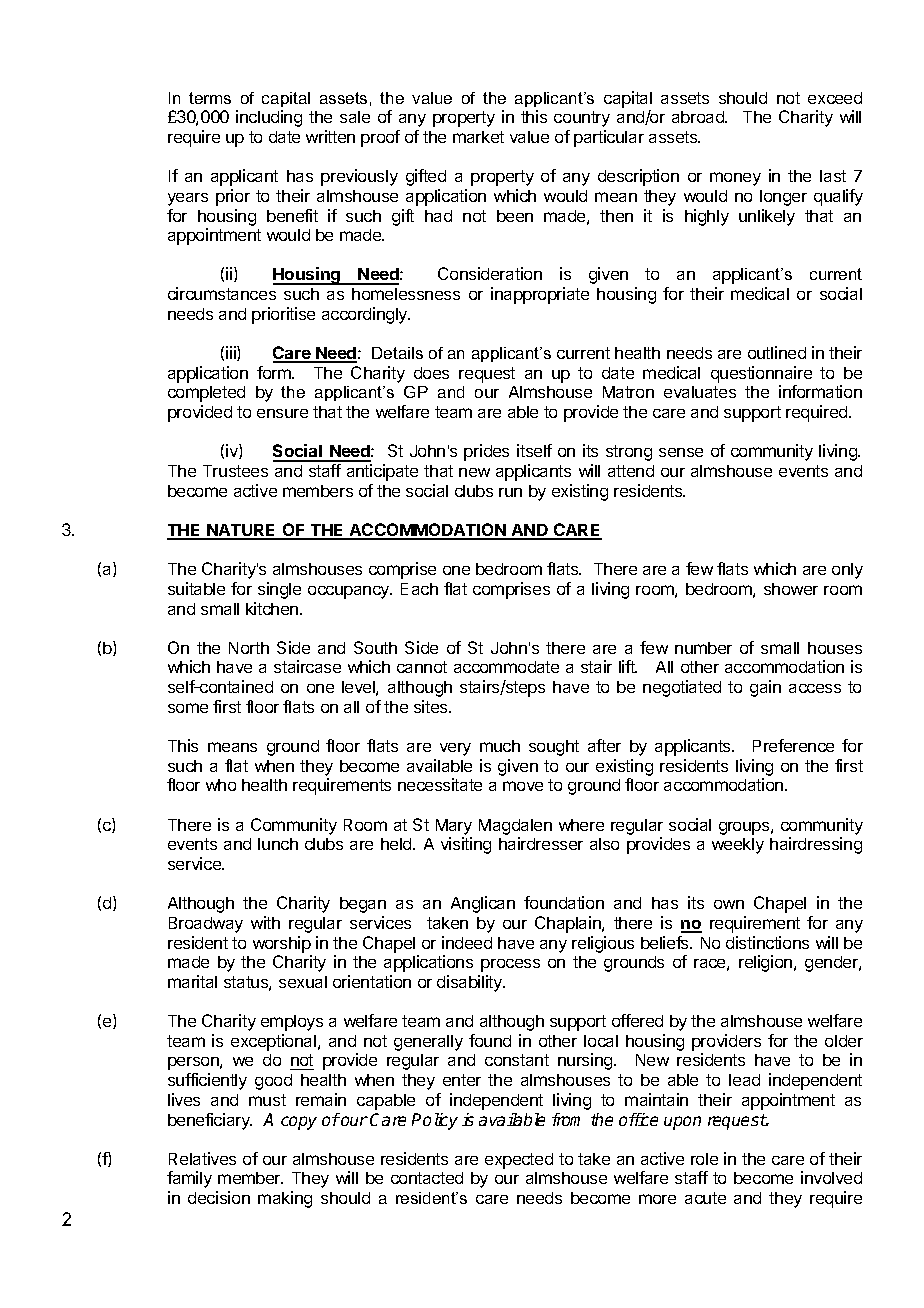 This screenshot has width=924, height=1308. Describe the element at coordinates (738, 846) in the screenshot. I see `weekly` at that location.
